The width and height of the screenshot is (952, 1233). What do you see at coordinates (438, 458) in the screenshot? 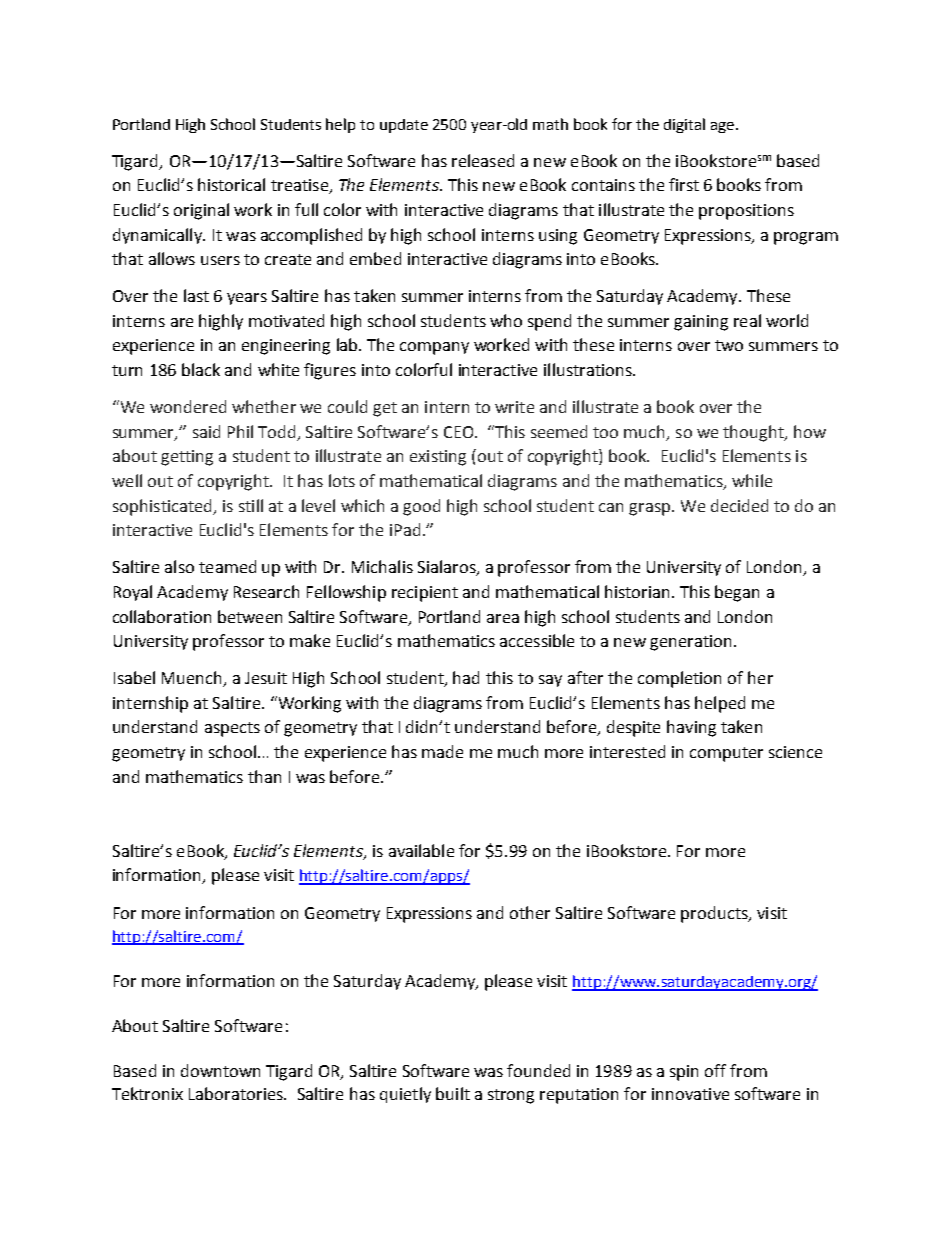
I see `existing` at bounding box center [438, 458].
